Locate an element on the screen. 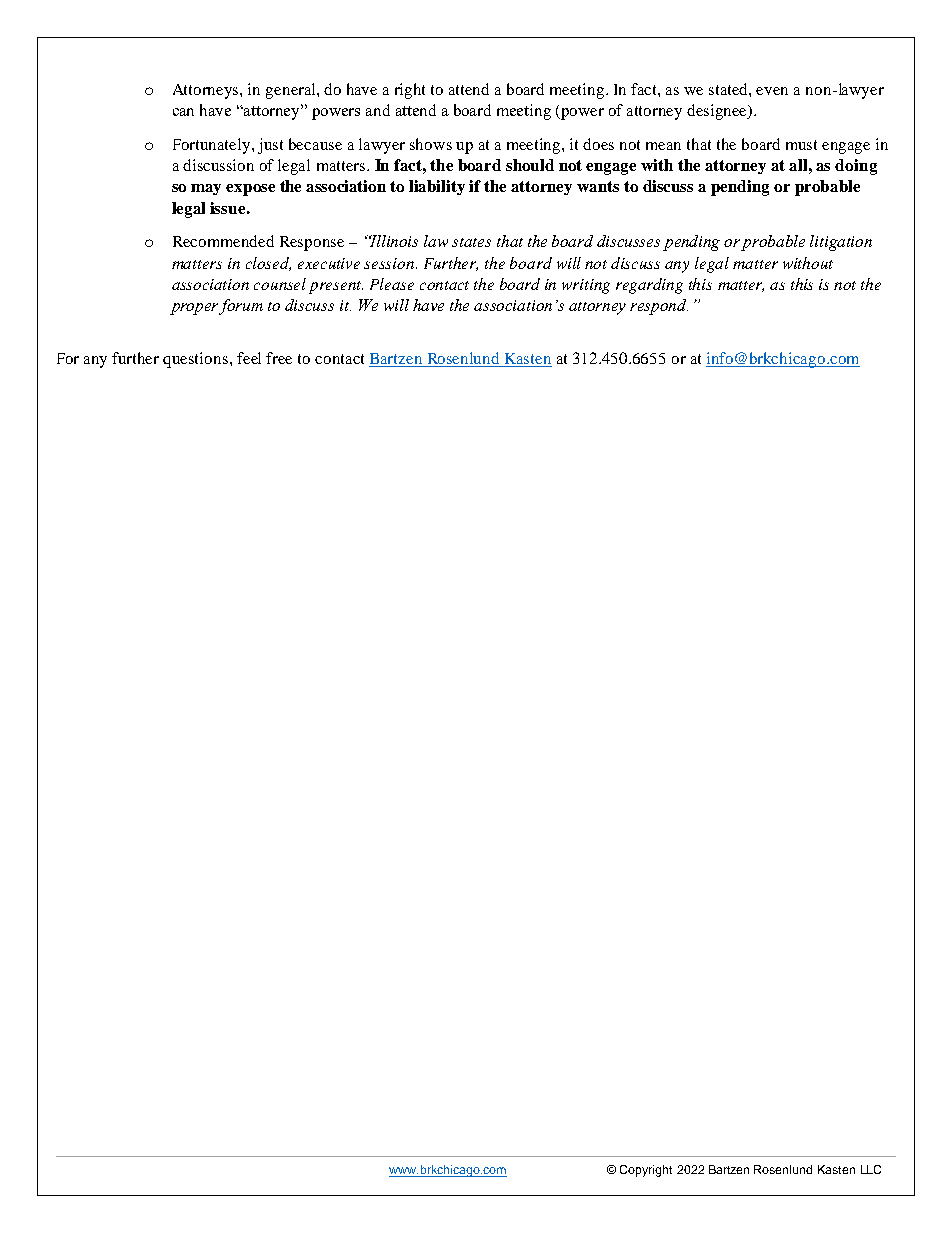  regarding is located at coordinates (649, 286).
